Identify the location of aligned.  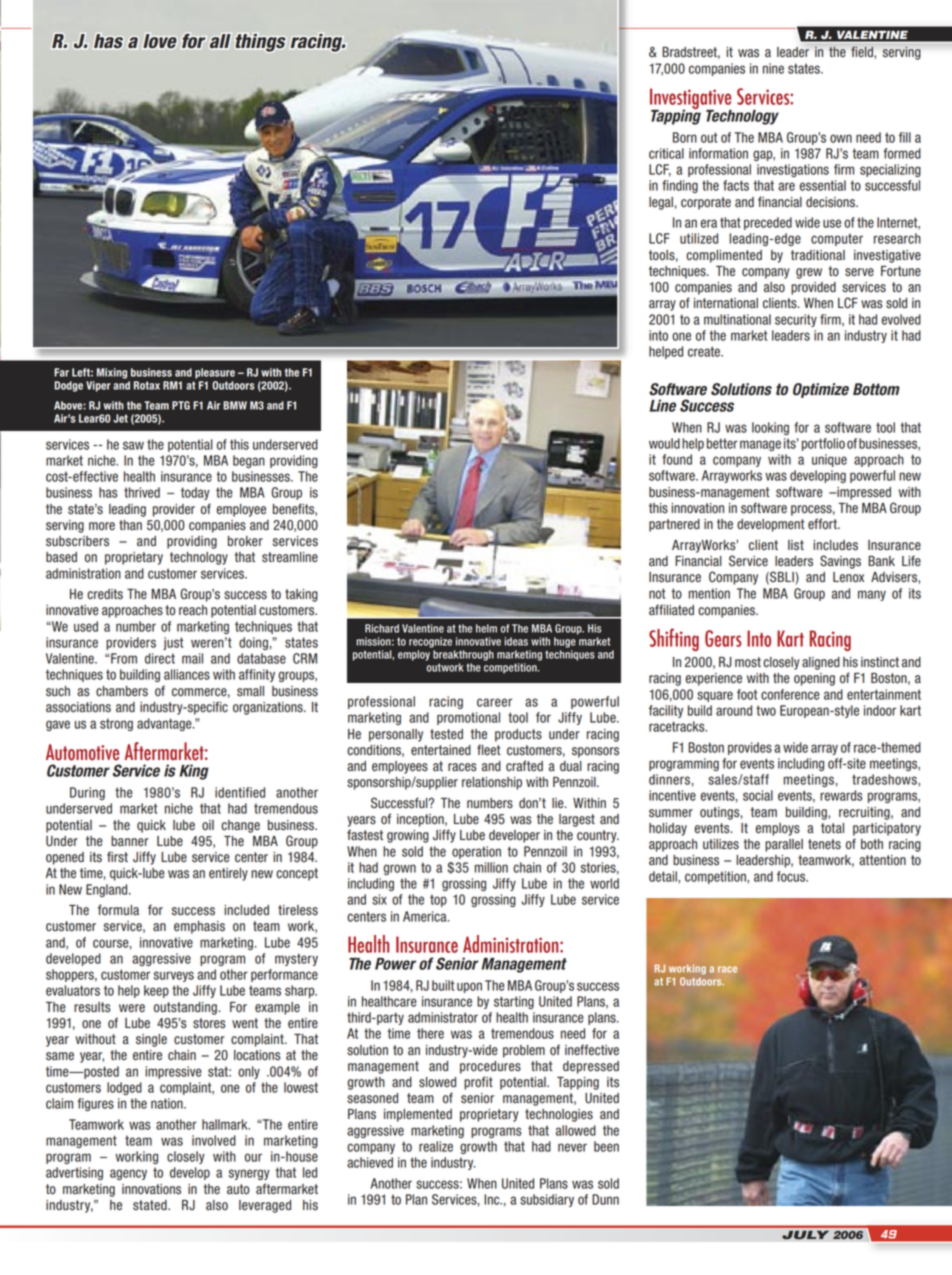
(821, 663).
